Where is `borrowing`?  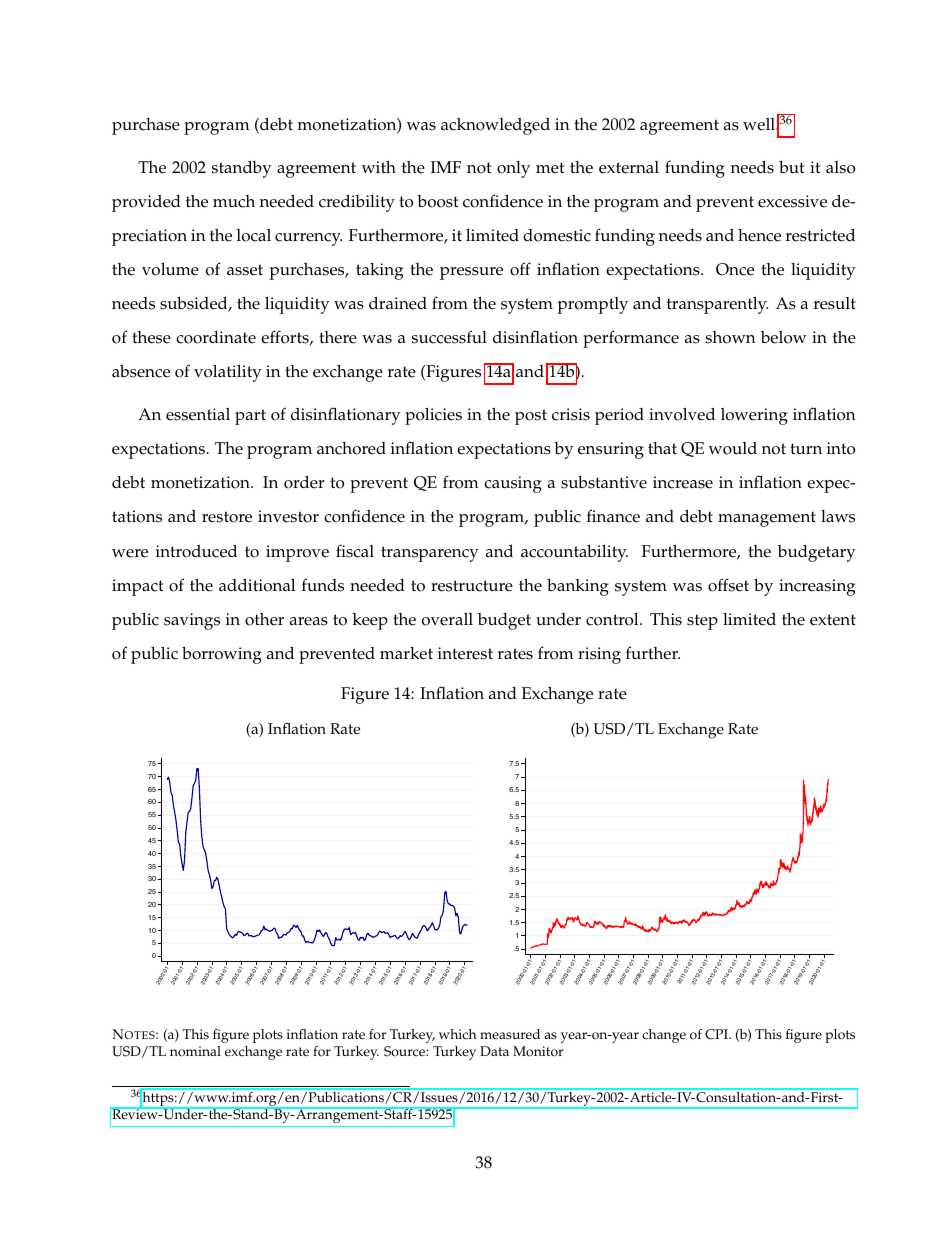 borrowing is located at coordinates (222, 655).
